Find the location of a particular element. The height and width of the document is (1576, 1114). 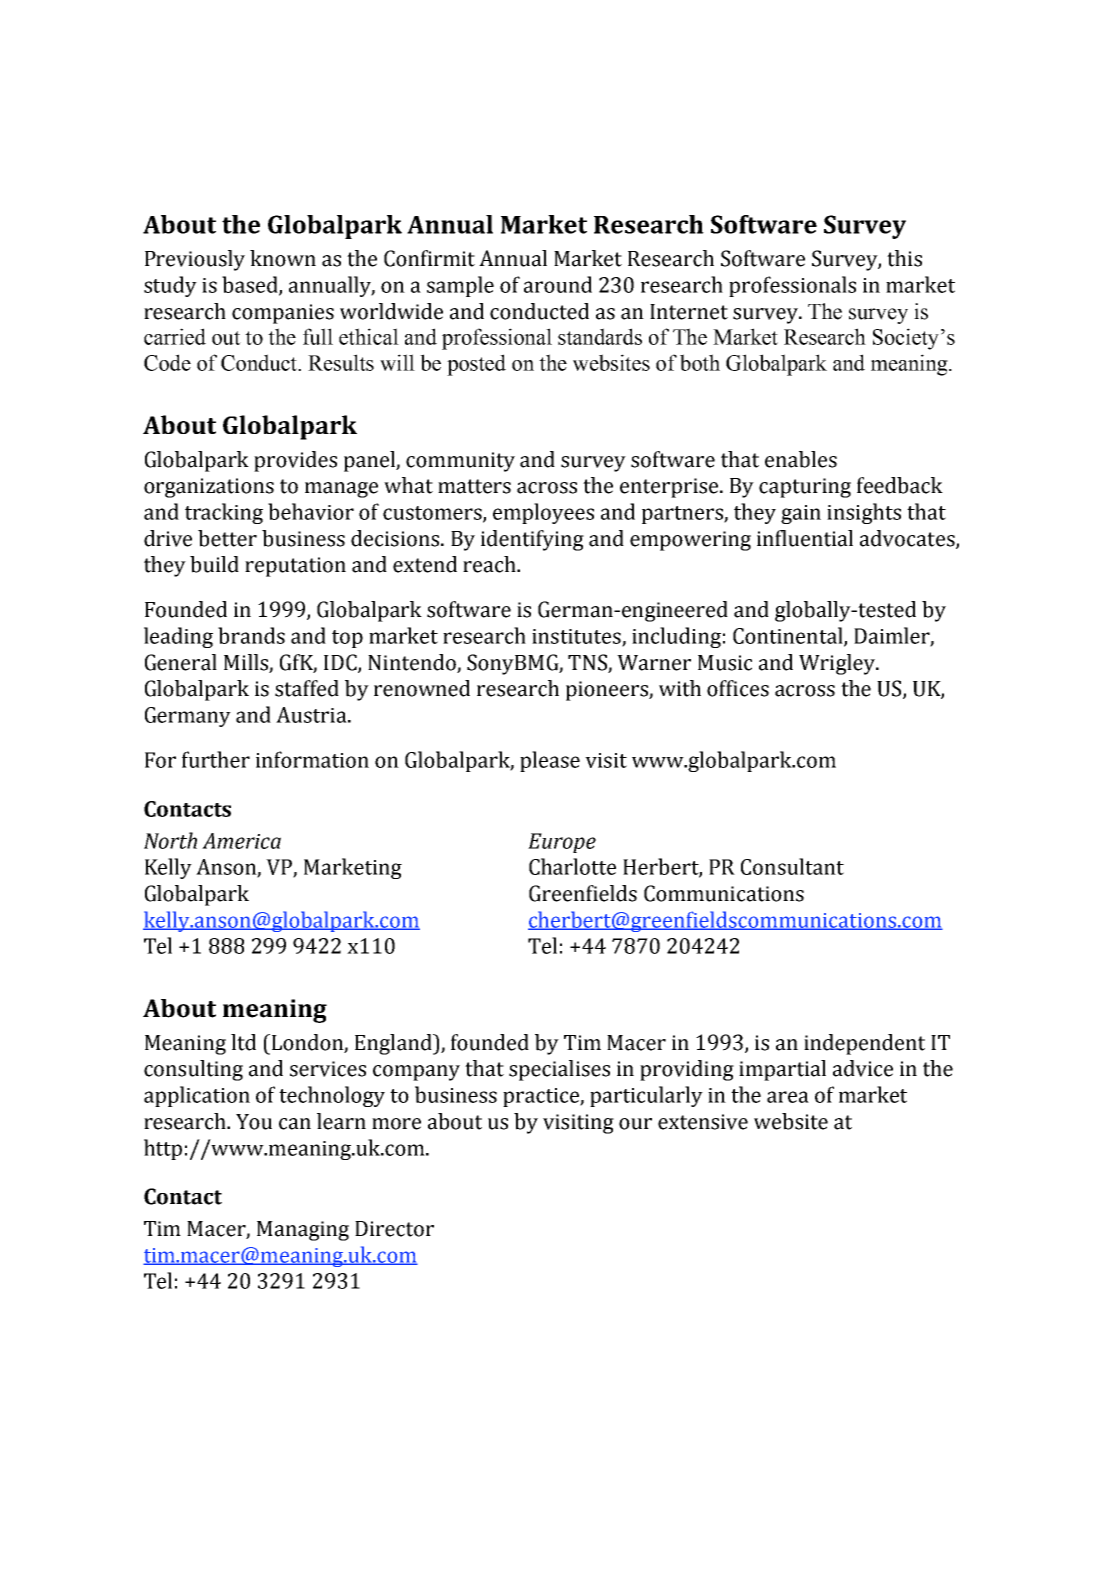

please is located at coordinates (550, 761).
